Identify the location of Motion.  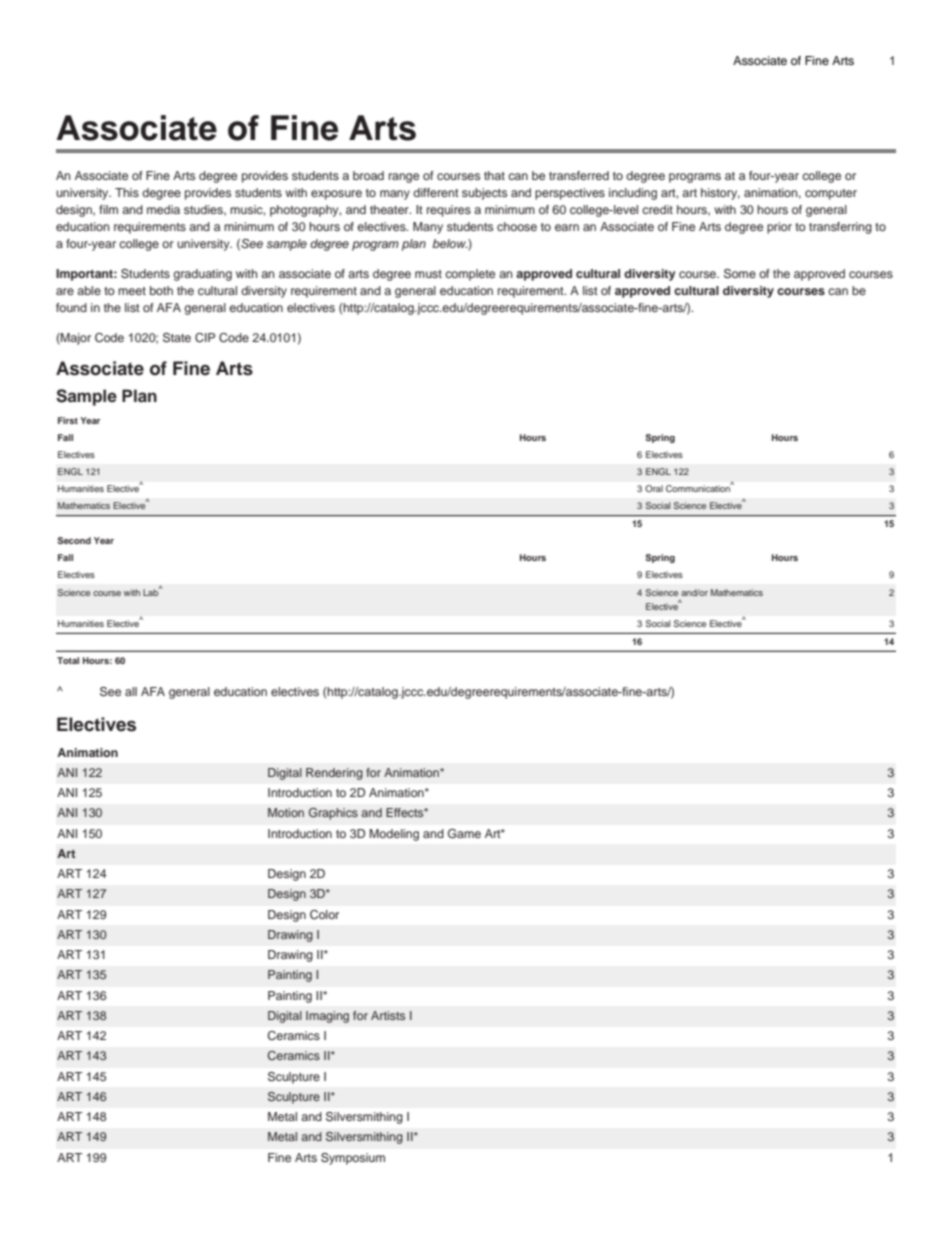
(286, 812).
